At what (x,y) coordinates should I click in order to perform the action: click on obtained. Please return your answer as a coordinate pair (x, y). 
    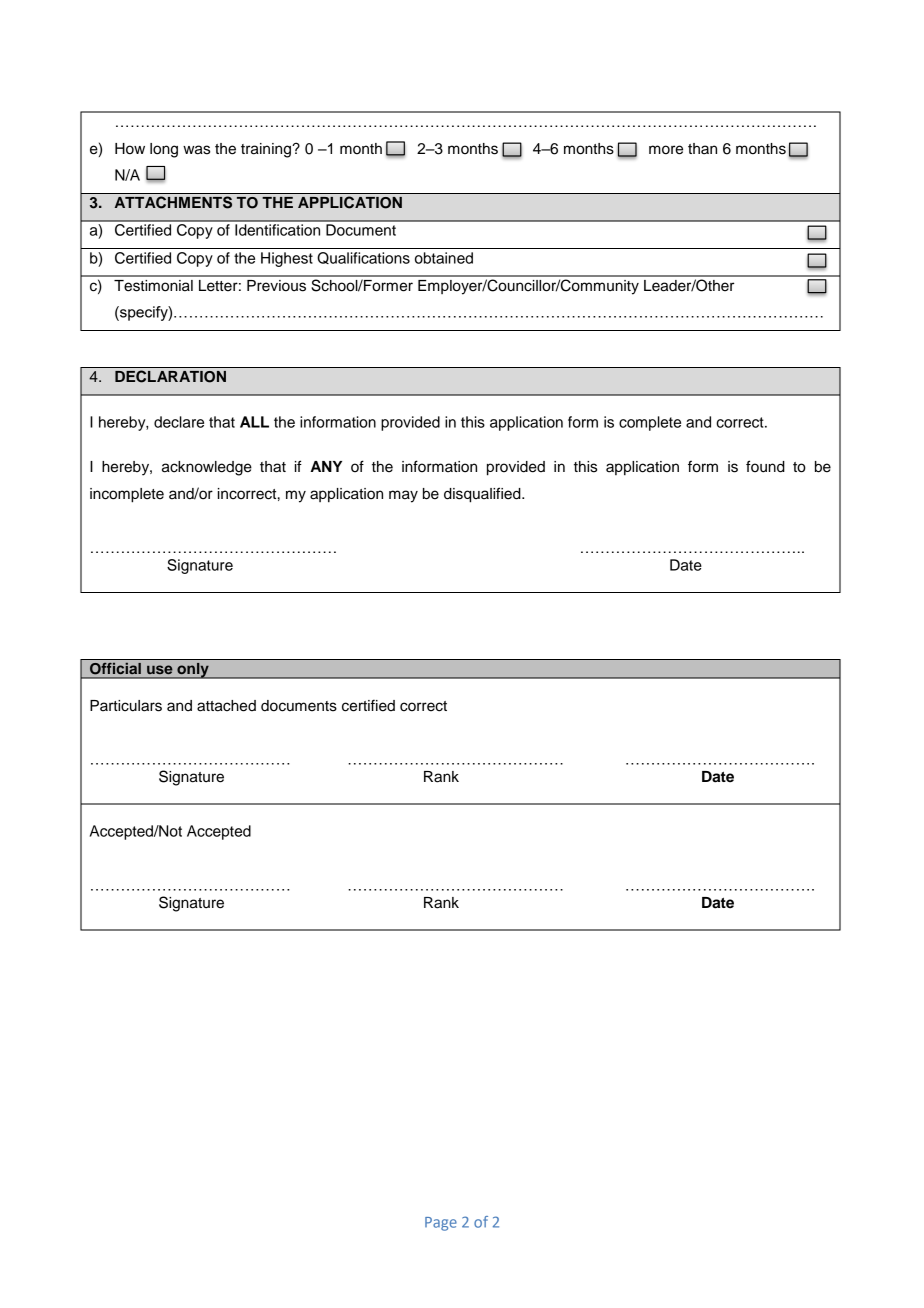
    Looking at the image, I should click on (444, 258).
